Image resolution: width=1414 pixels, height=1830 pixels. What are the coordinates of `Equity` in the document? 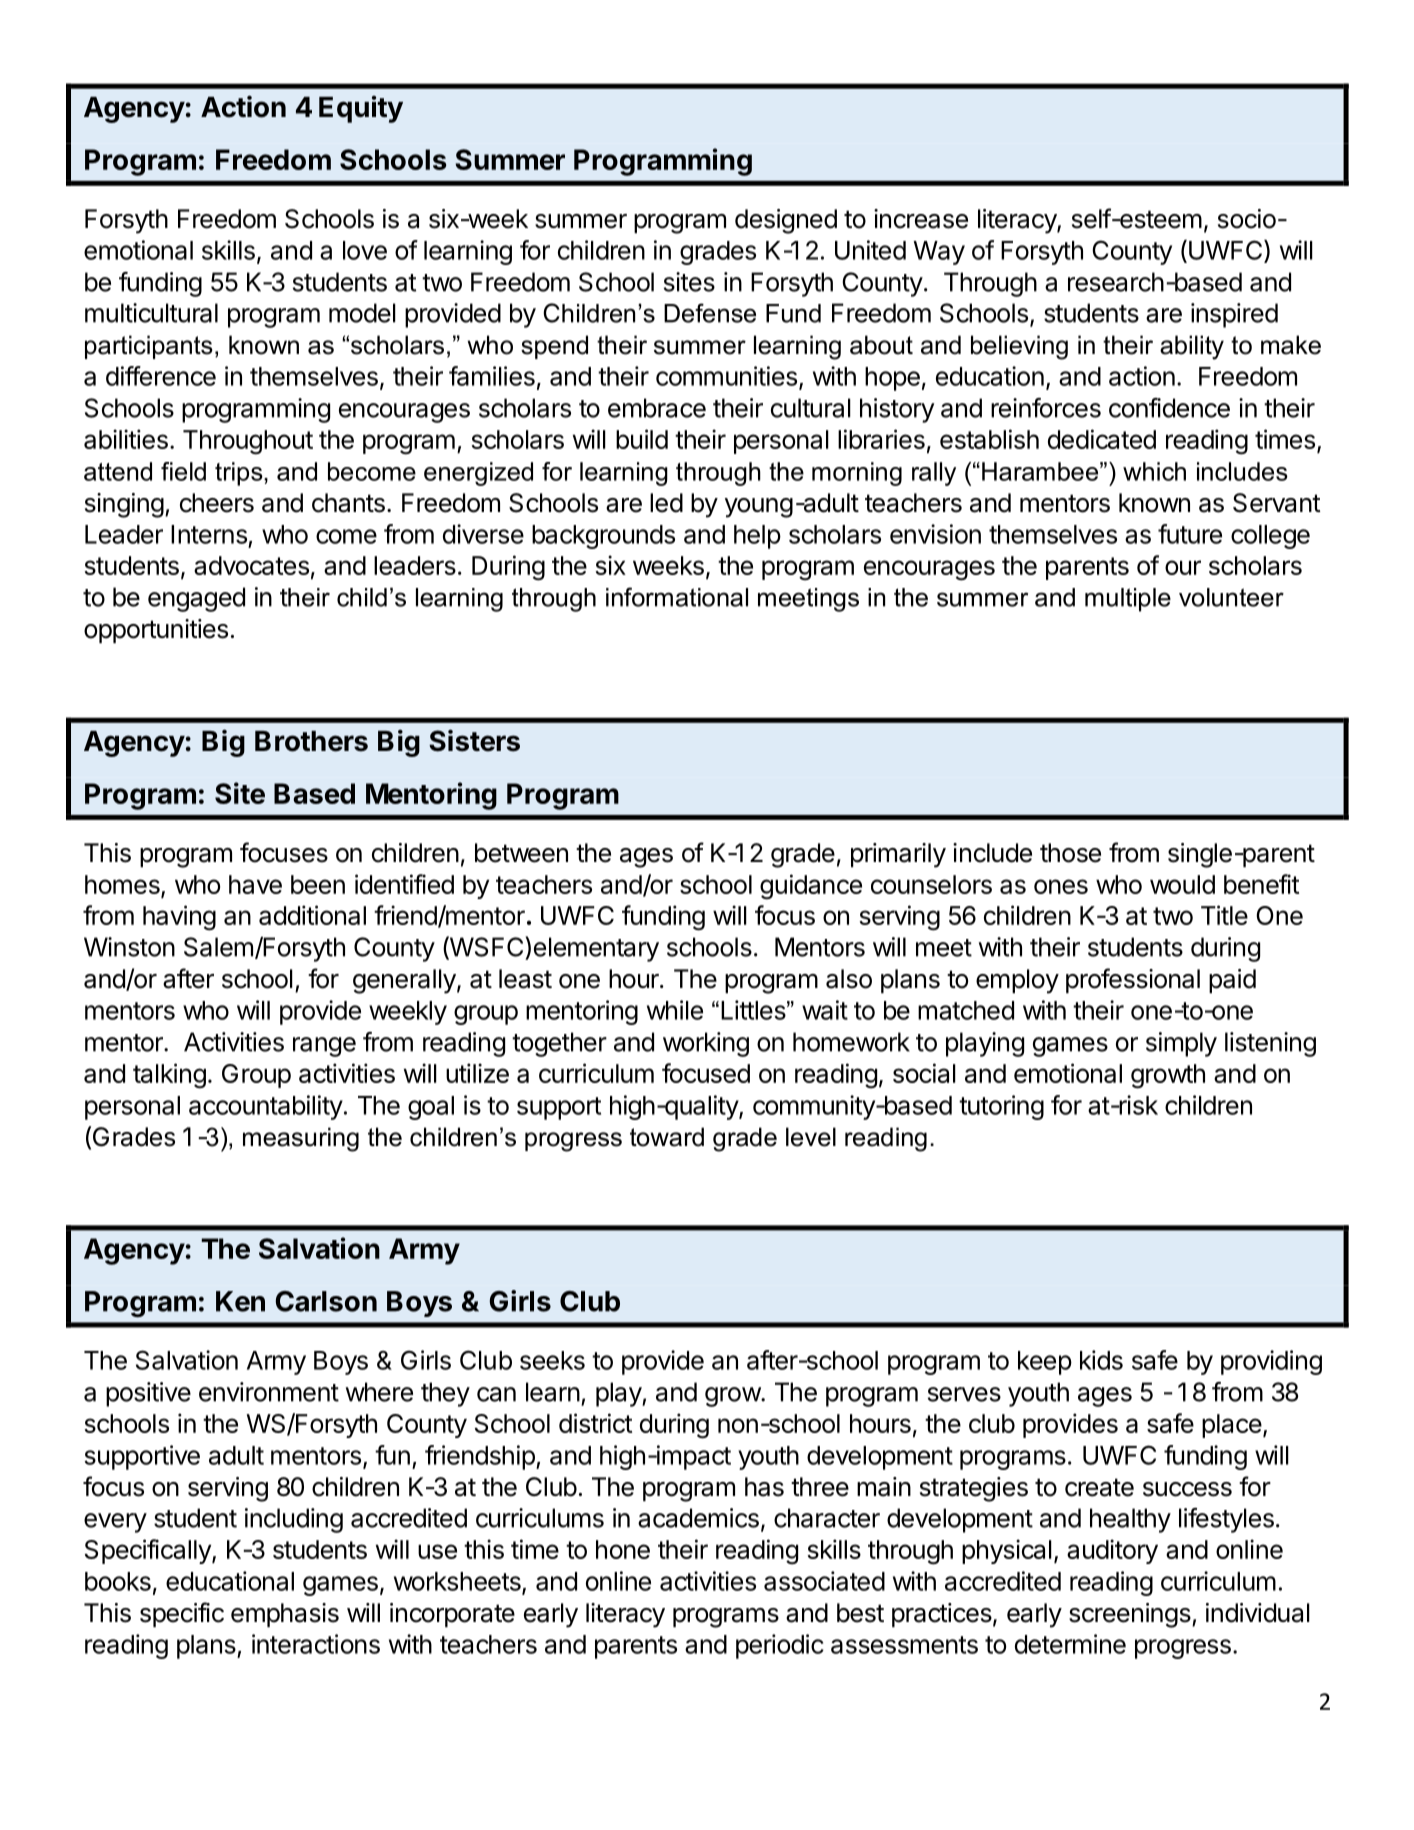 It's located at (361, 109).
